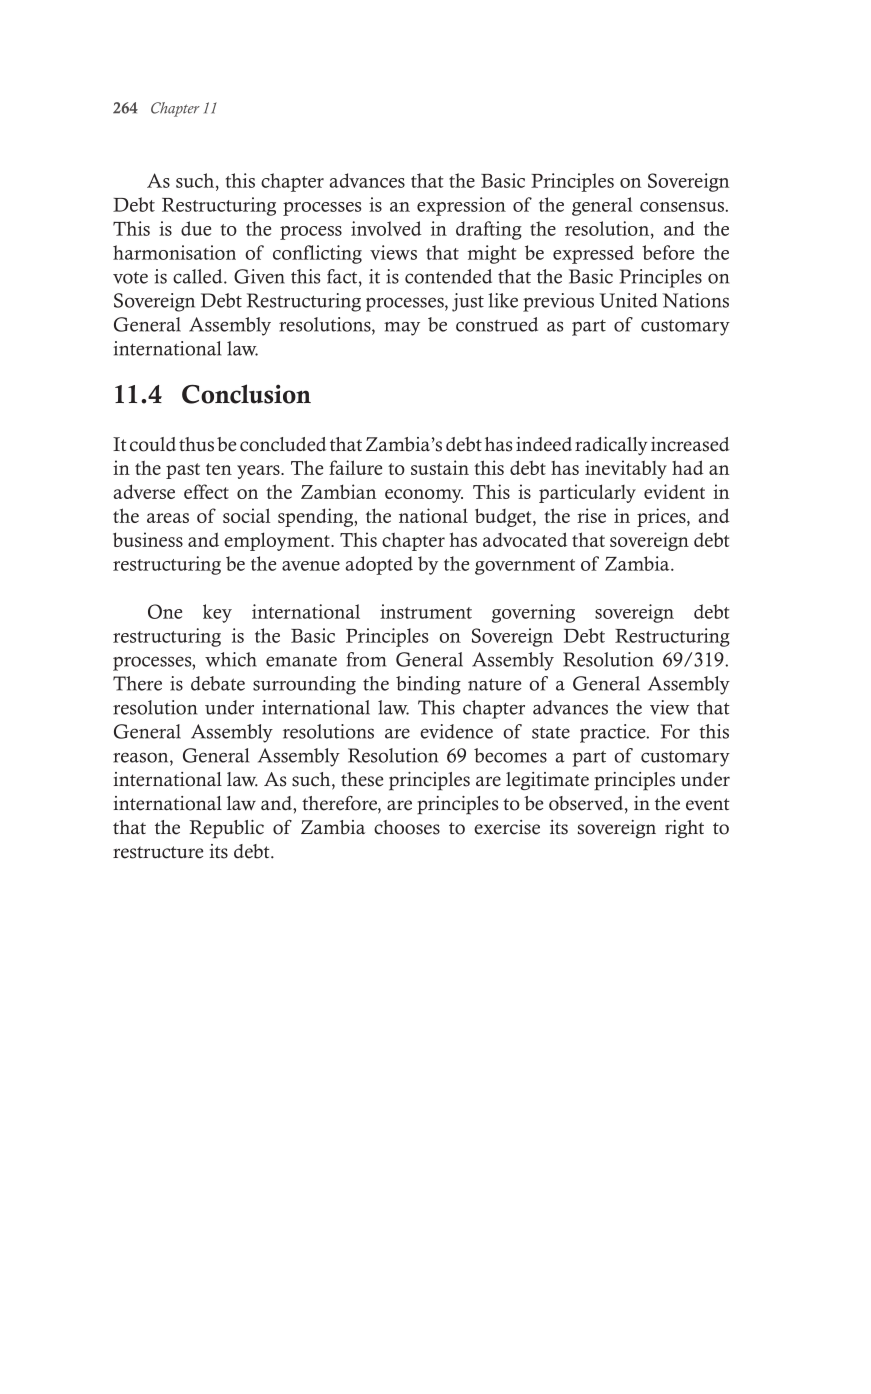  I want to click on consensus, so click(682, 207).
